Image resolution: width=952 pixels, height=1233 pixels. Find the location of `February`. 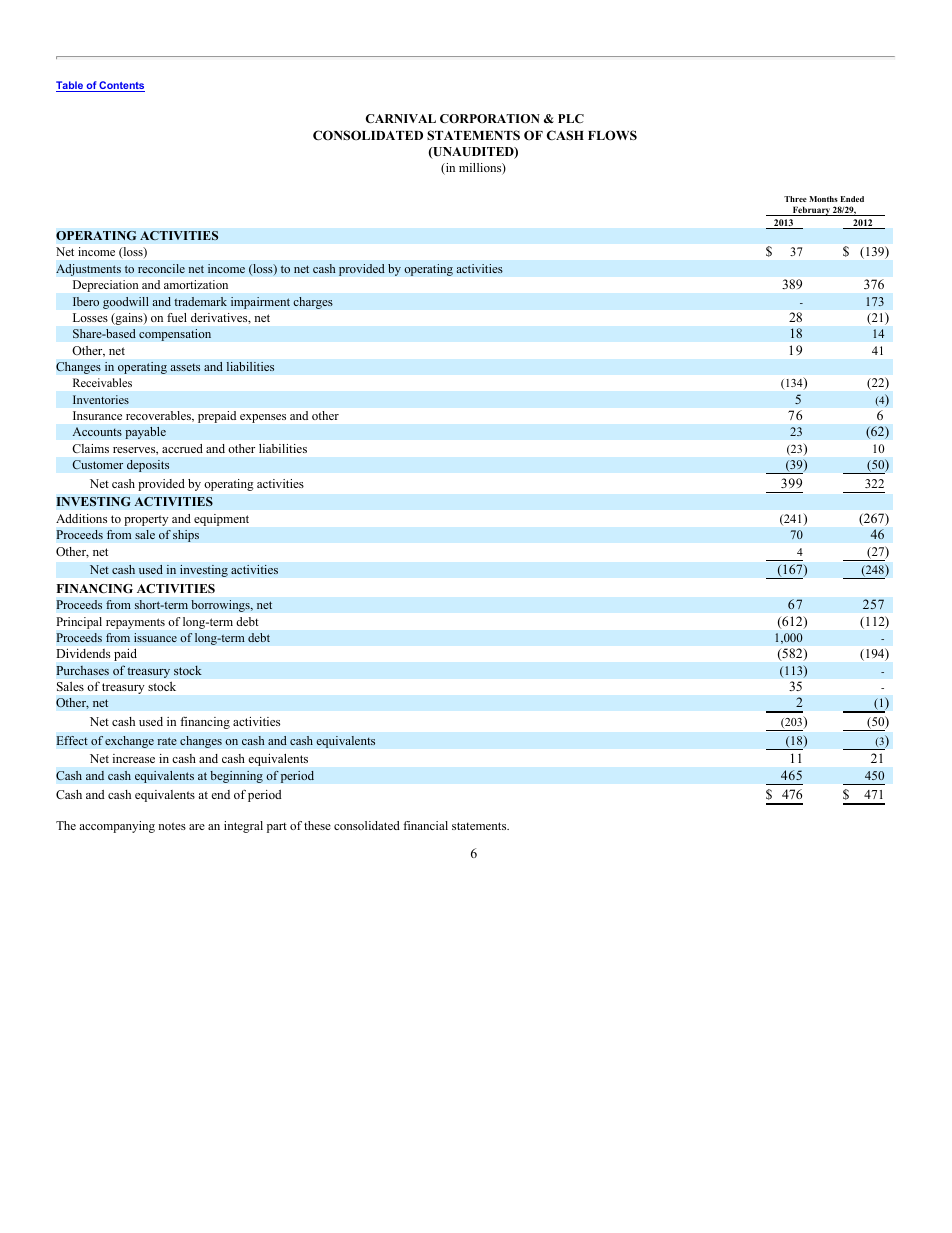

February is located at coordinates (811, 211).
